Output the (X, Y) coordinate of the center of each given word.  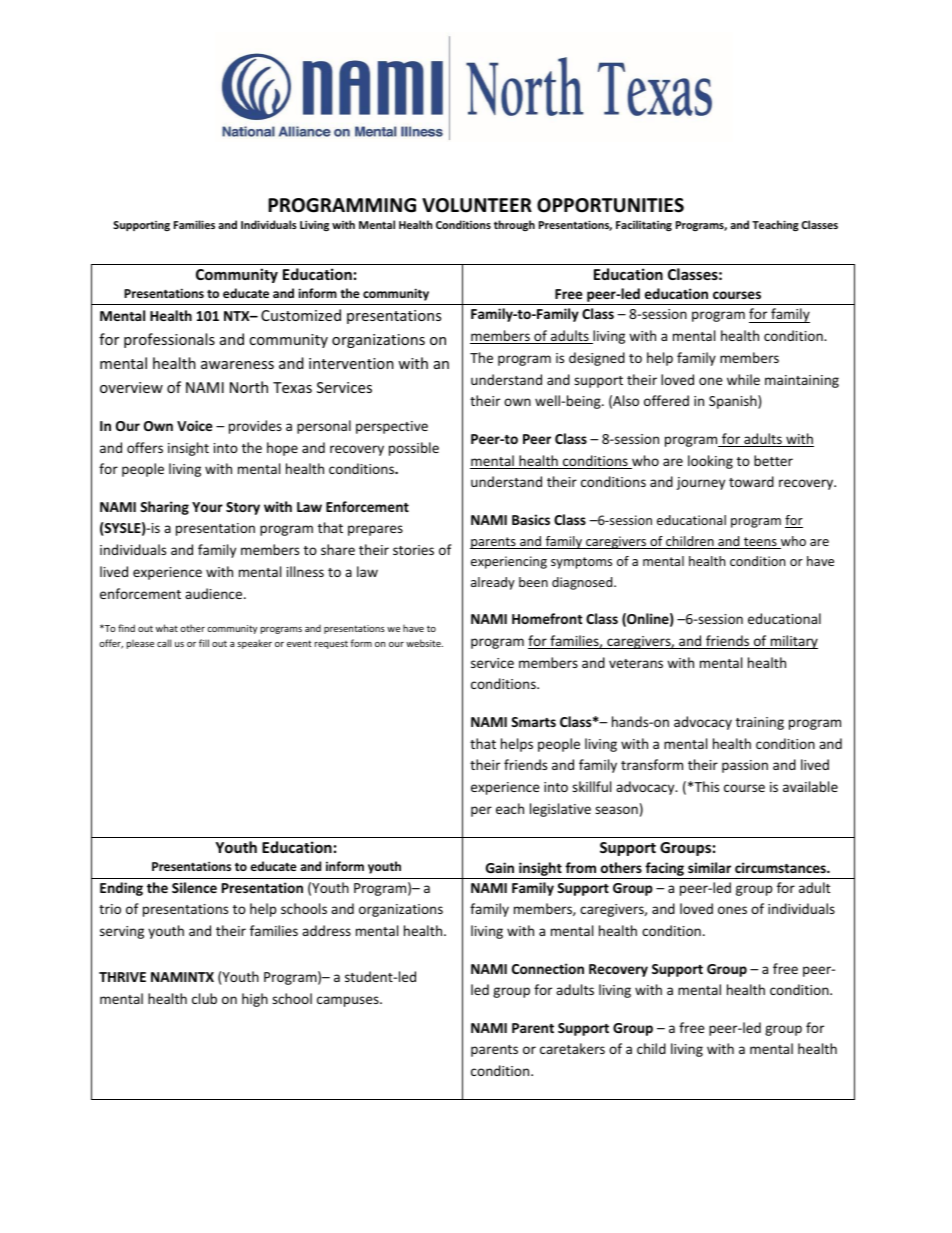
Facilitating (644, 225)
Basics (531, 519)
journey (700, 483)
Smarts (533, 722)
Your (207, 507)
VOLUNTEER (477, 205)
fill (204, 643)
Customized (301, 315)
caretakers (572, 1048)
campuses (349, 1001)
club (204, 998)
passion (745, 766)
